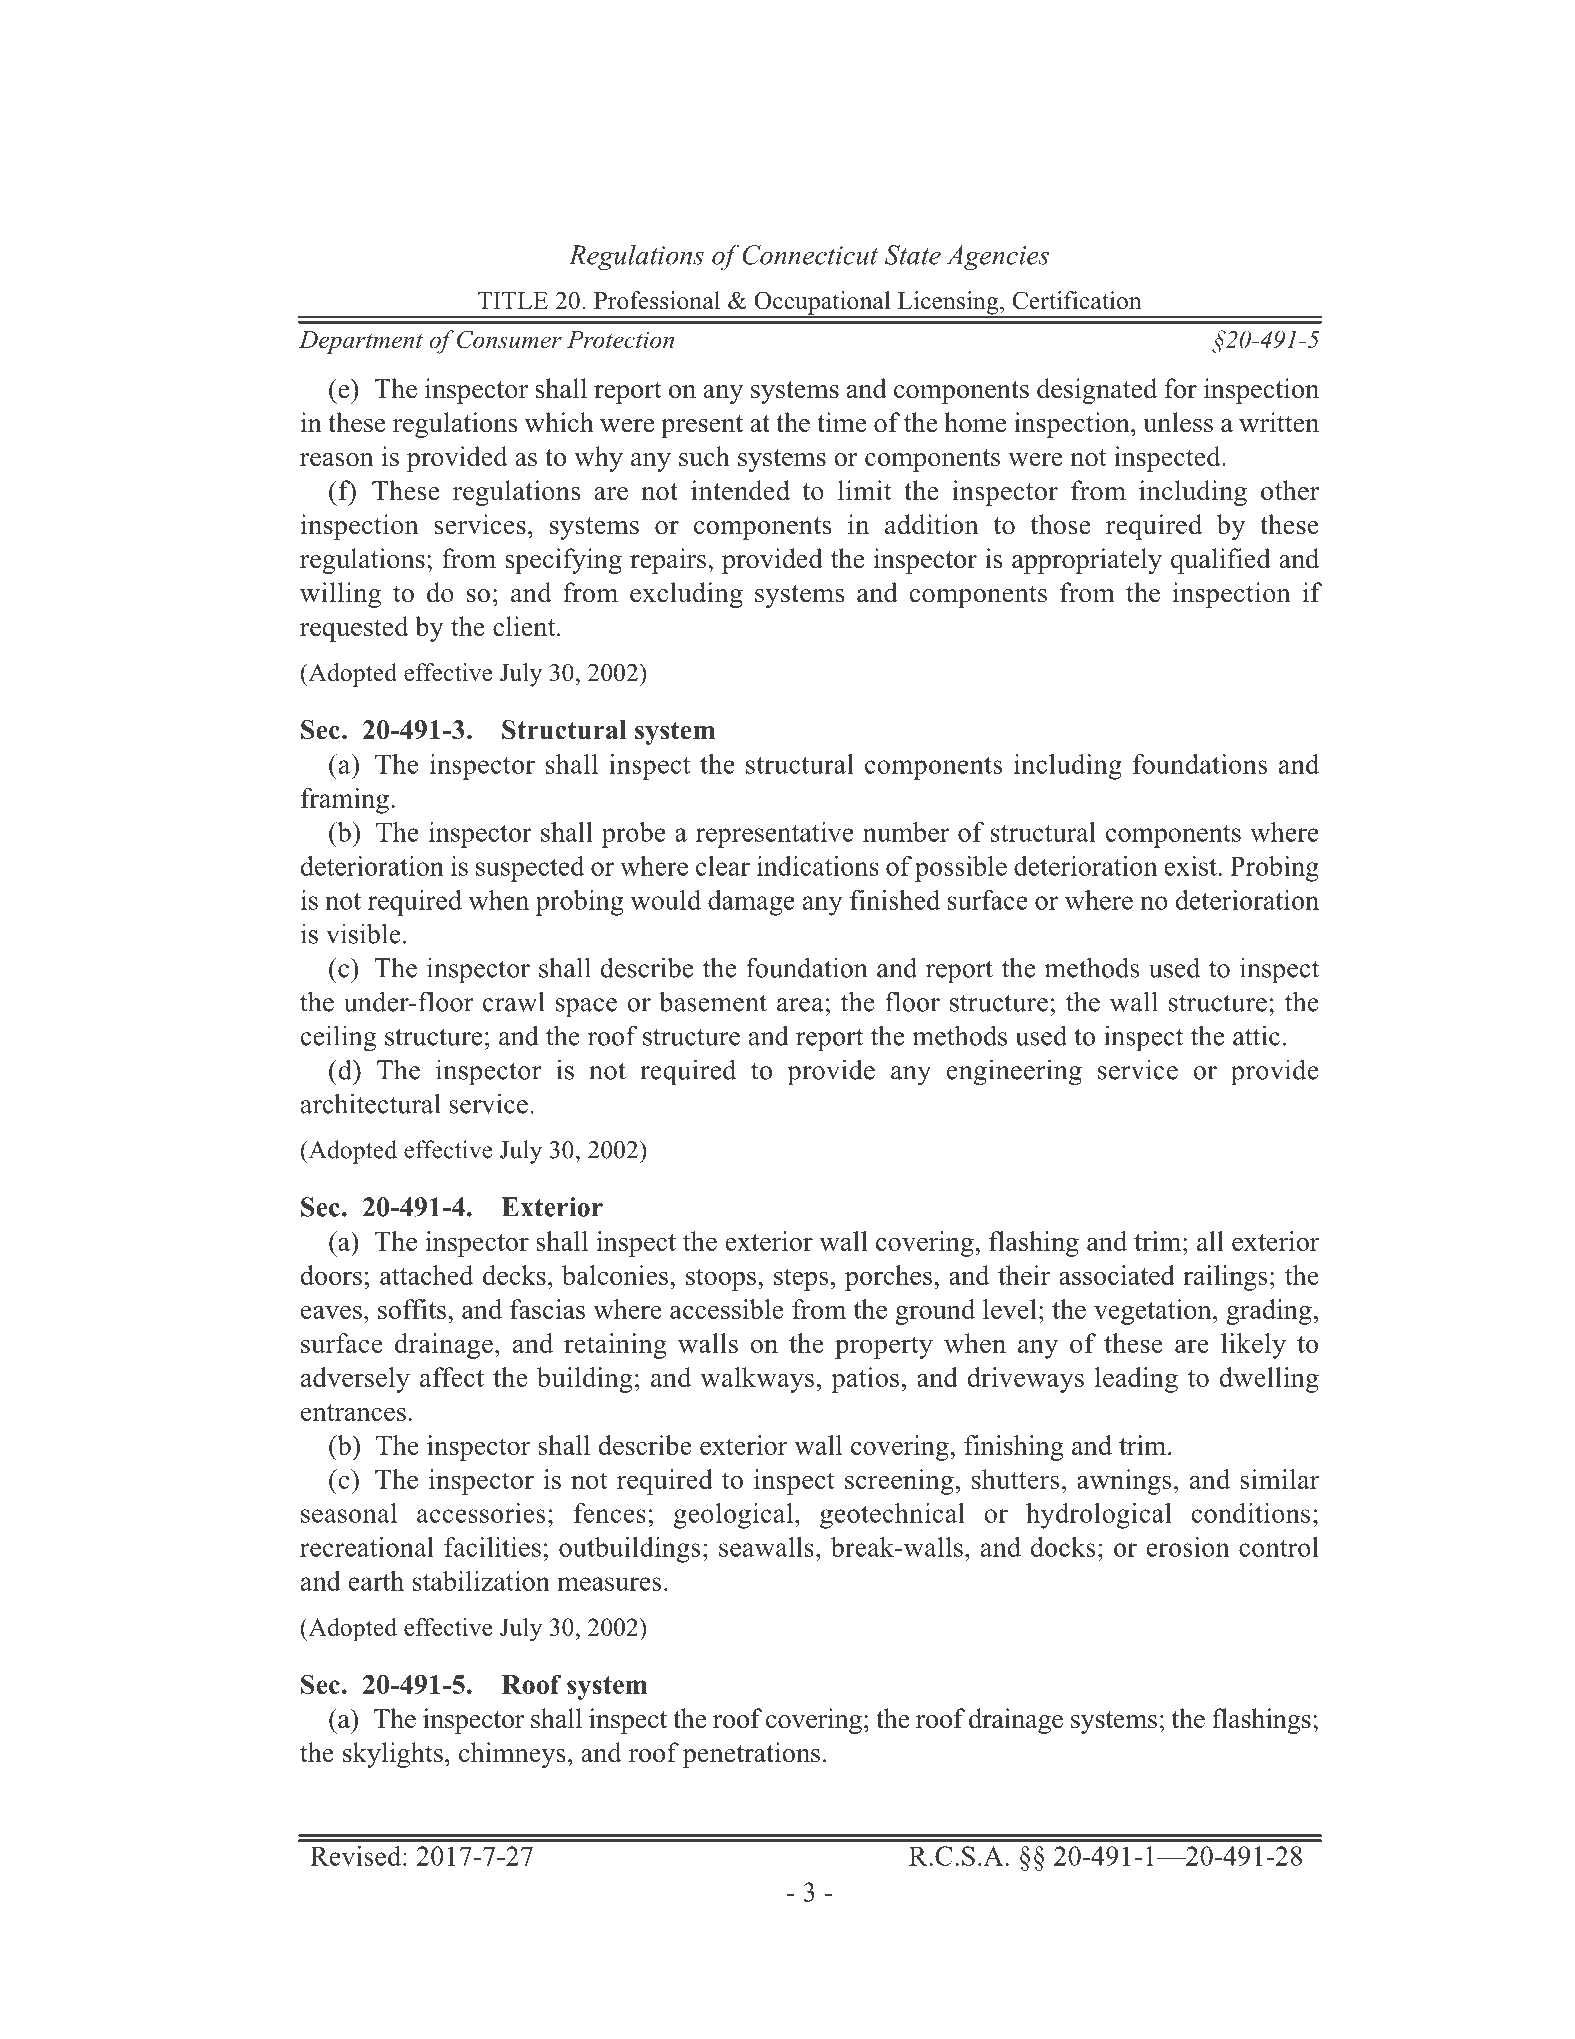  What do you see at coordinates (818, 866) in the screenshot?
I see `indications` at bounding box center [818, 866].
